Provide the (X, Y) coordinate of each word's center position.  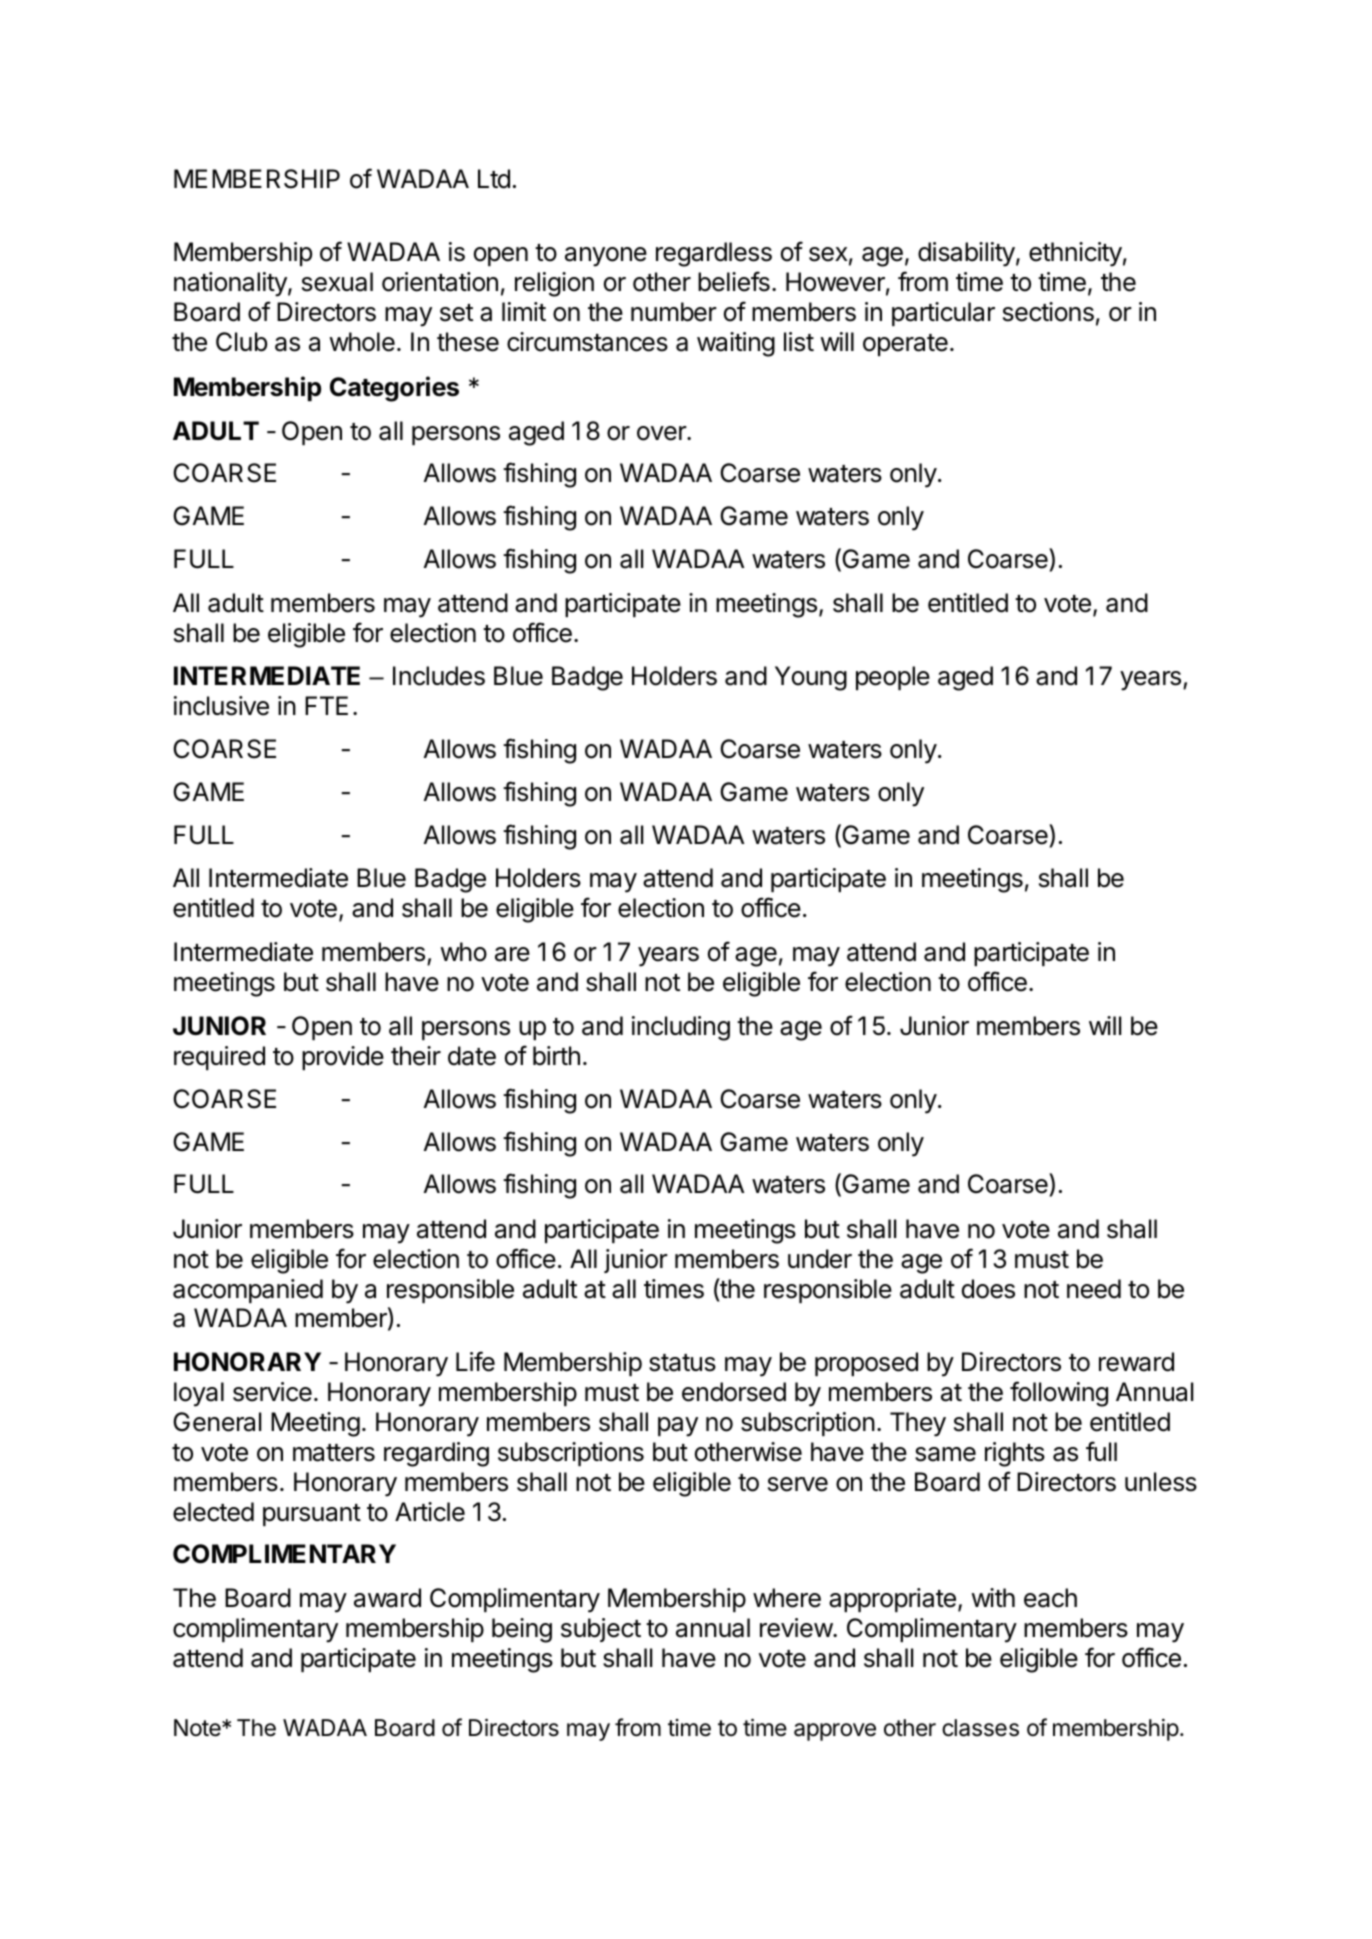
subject (601, 1630)
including (681, 1028)
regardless (714, 254)
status (682, 1363)
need (1094, 1289)
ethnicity (1075, 254)
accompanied (248, 1291)
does (988, 1289)
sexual (337, 282)
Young (811, 678)
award (387, 1598)
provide (343, 1058)
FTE (326, 705)
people (893, 678)
